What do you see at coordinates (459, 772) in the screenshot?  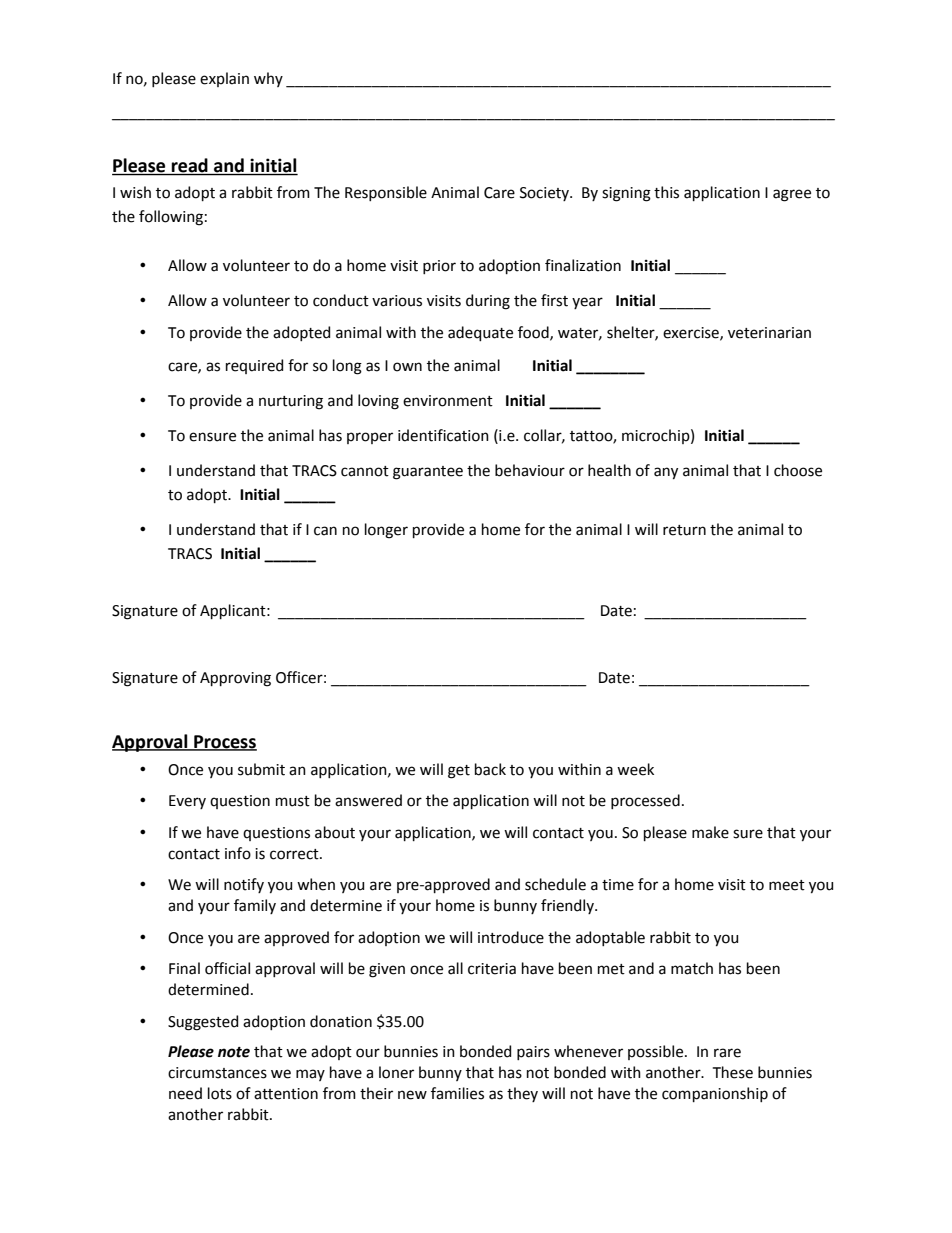 I see `get` at bounding box center [459, 772].
